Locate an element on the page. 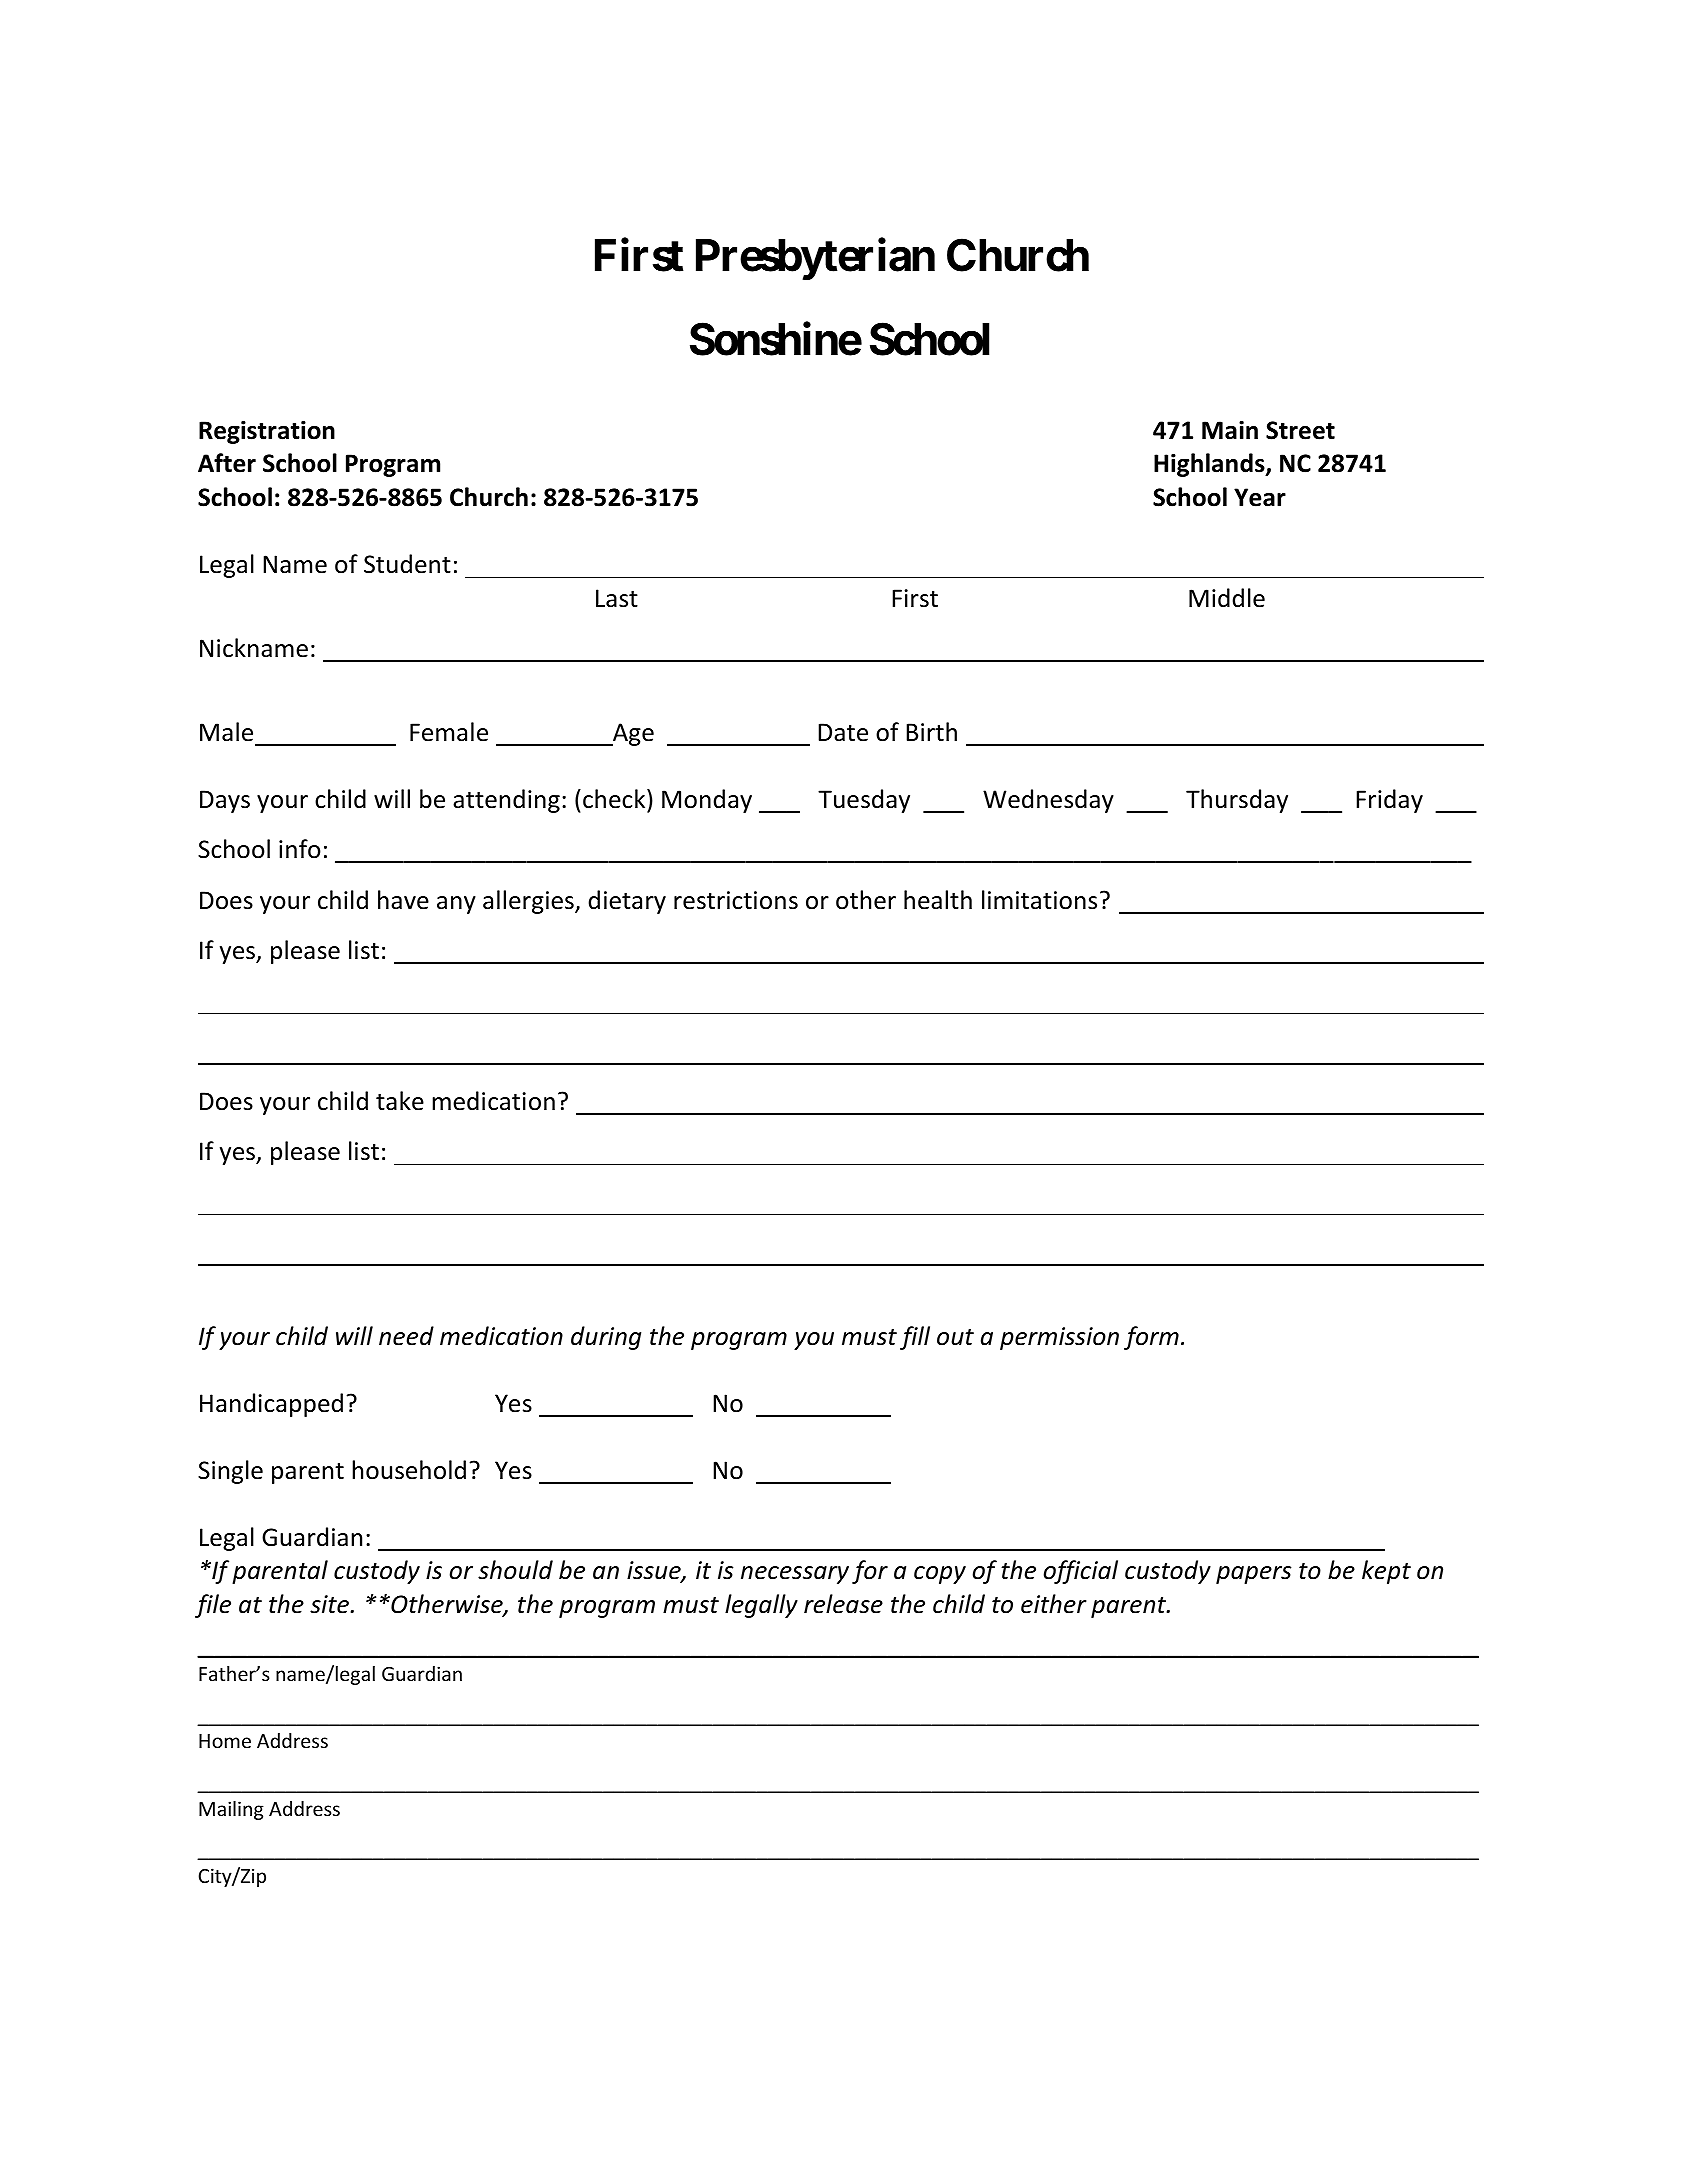  Registration is located at coordinates (267, 432).
